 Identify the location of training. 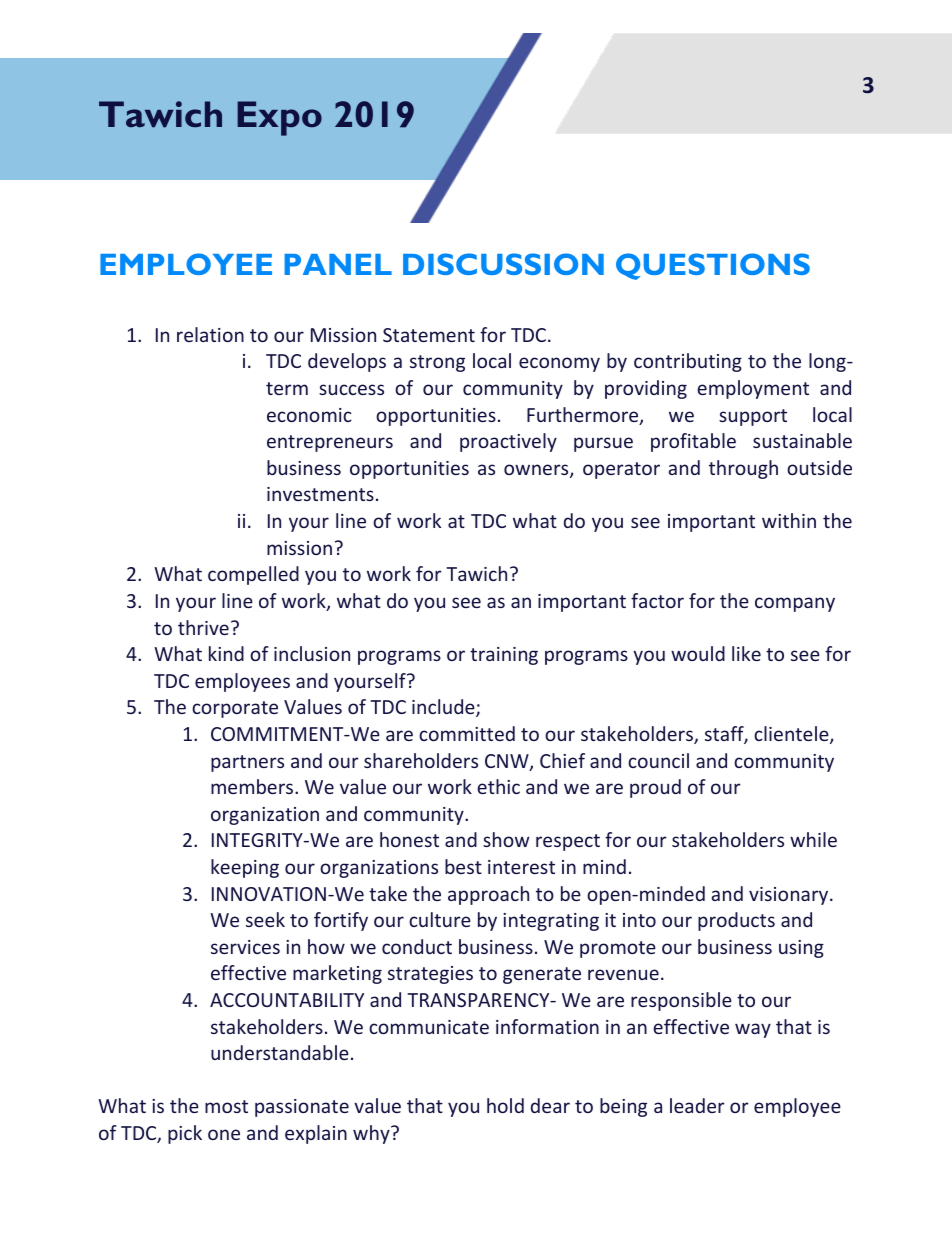
(504, 656).
